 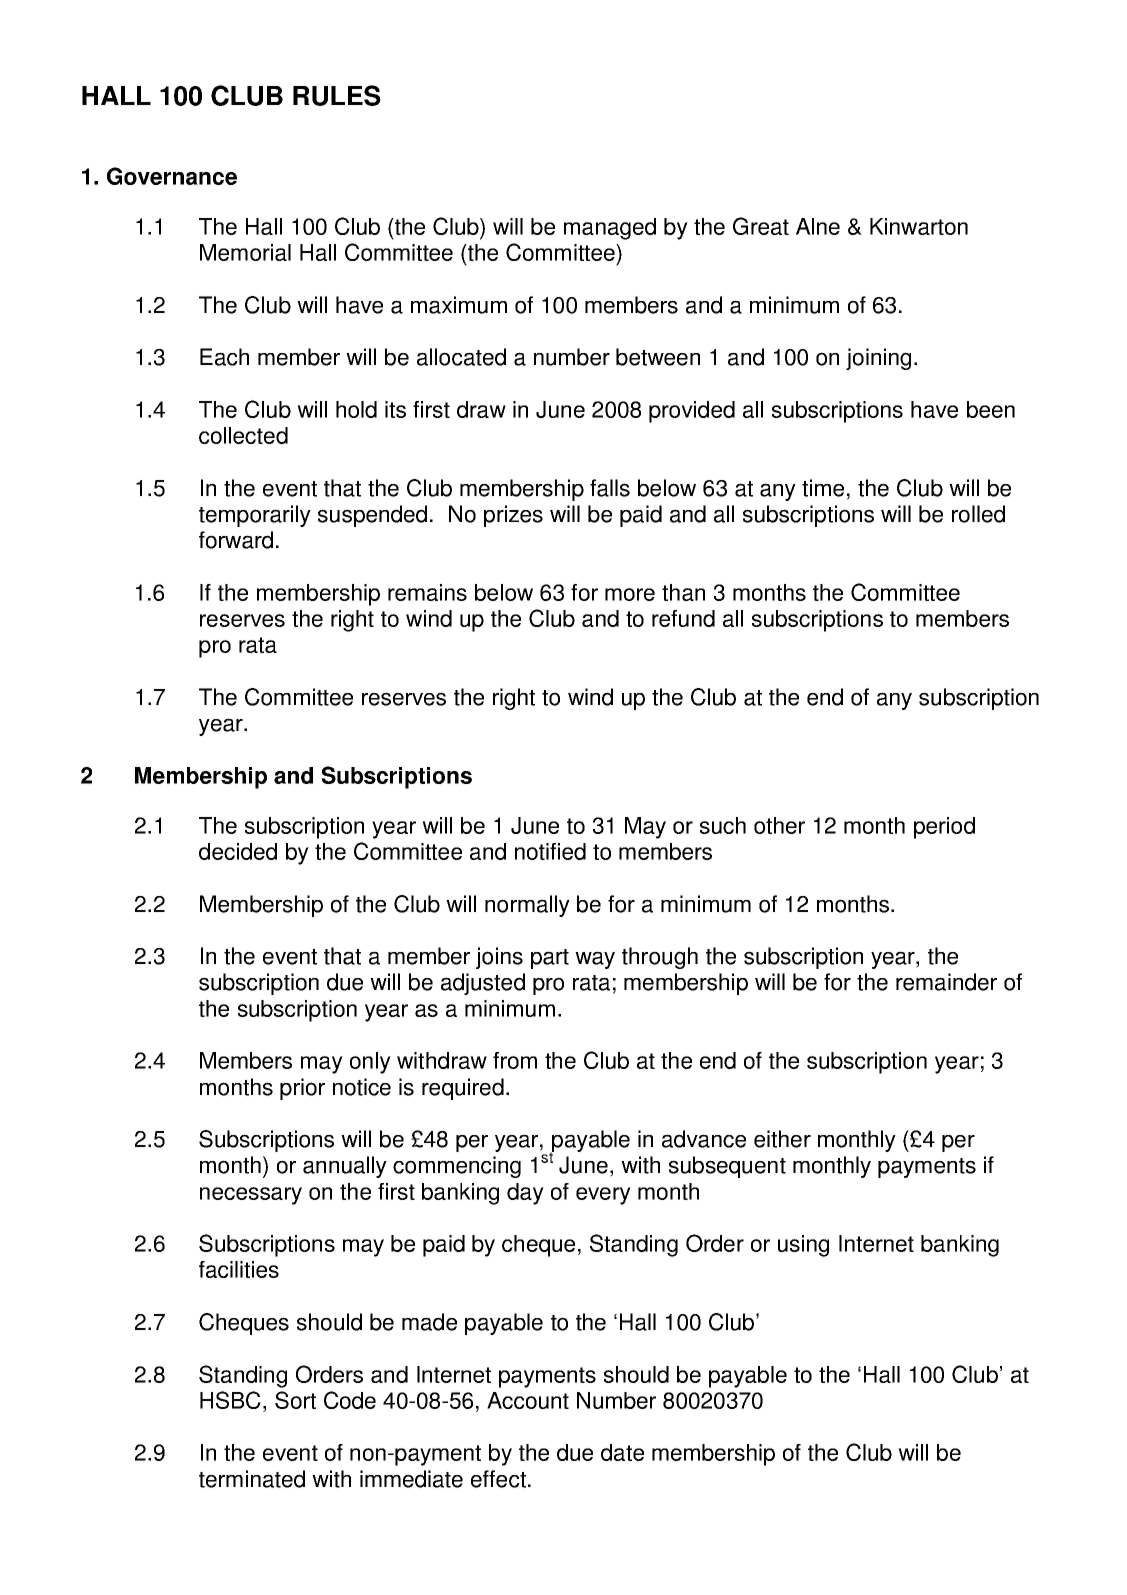 What do you see at coordinates (238, 851) in the document?
I see `decided` at bounding box center [238, 851].
